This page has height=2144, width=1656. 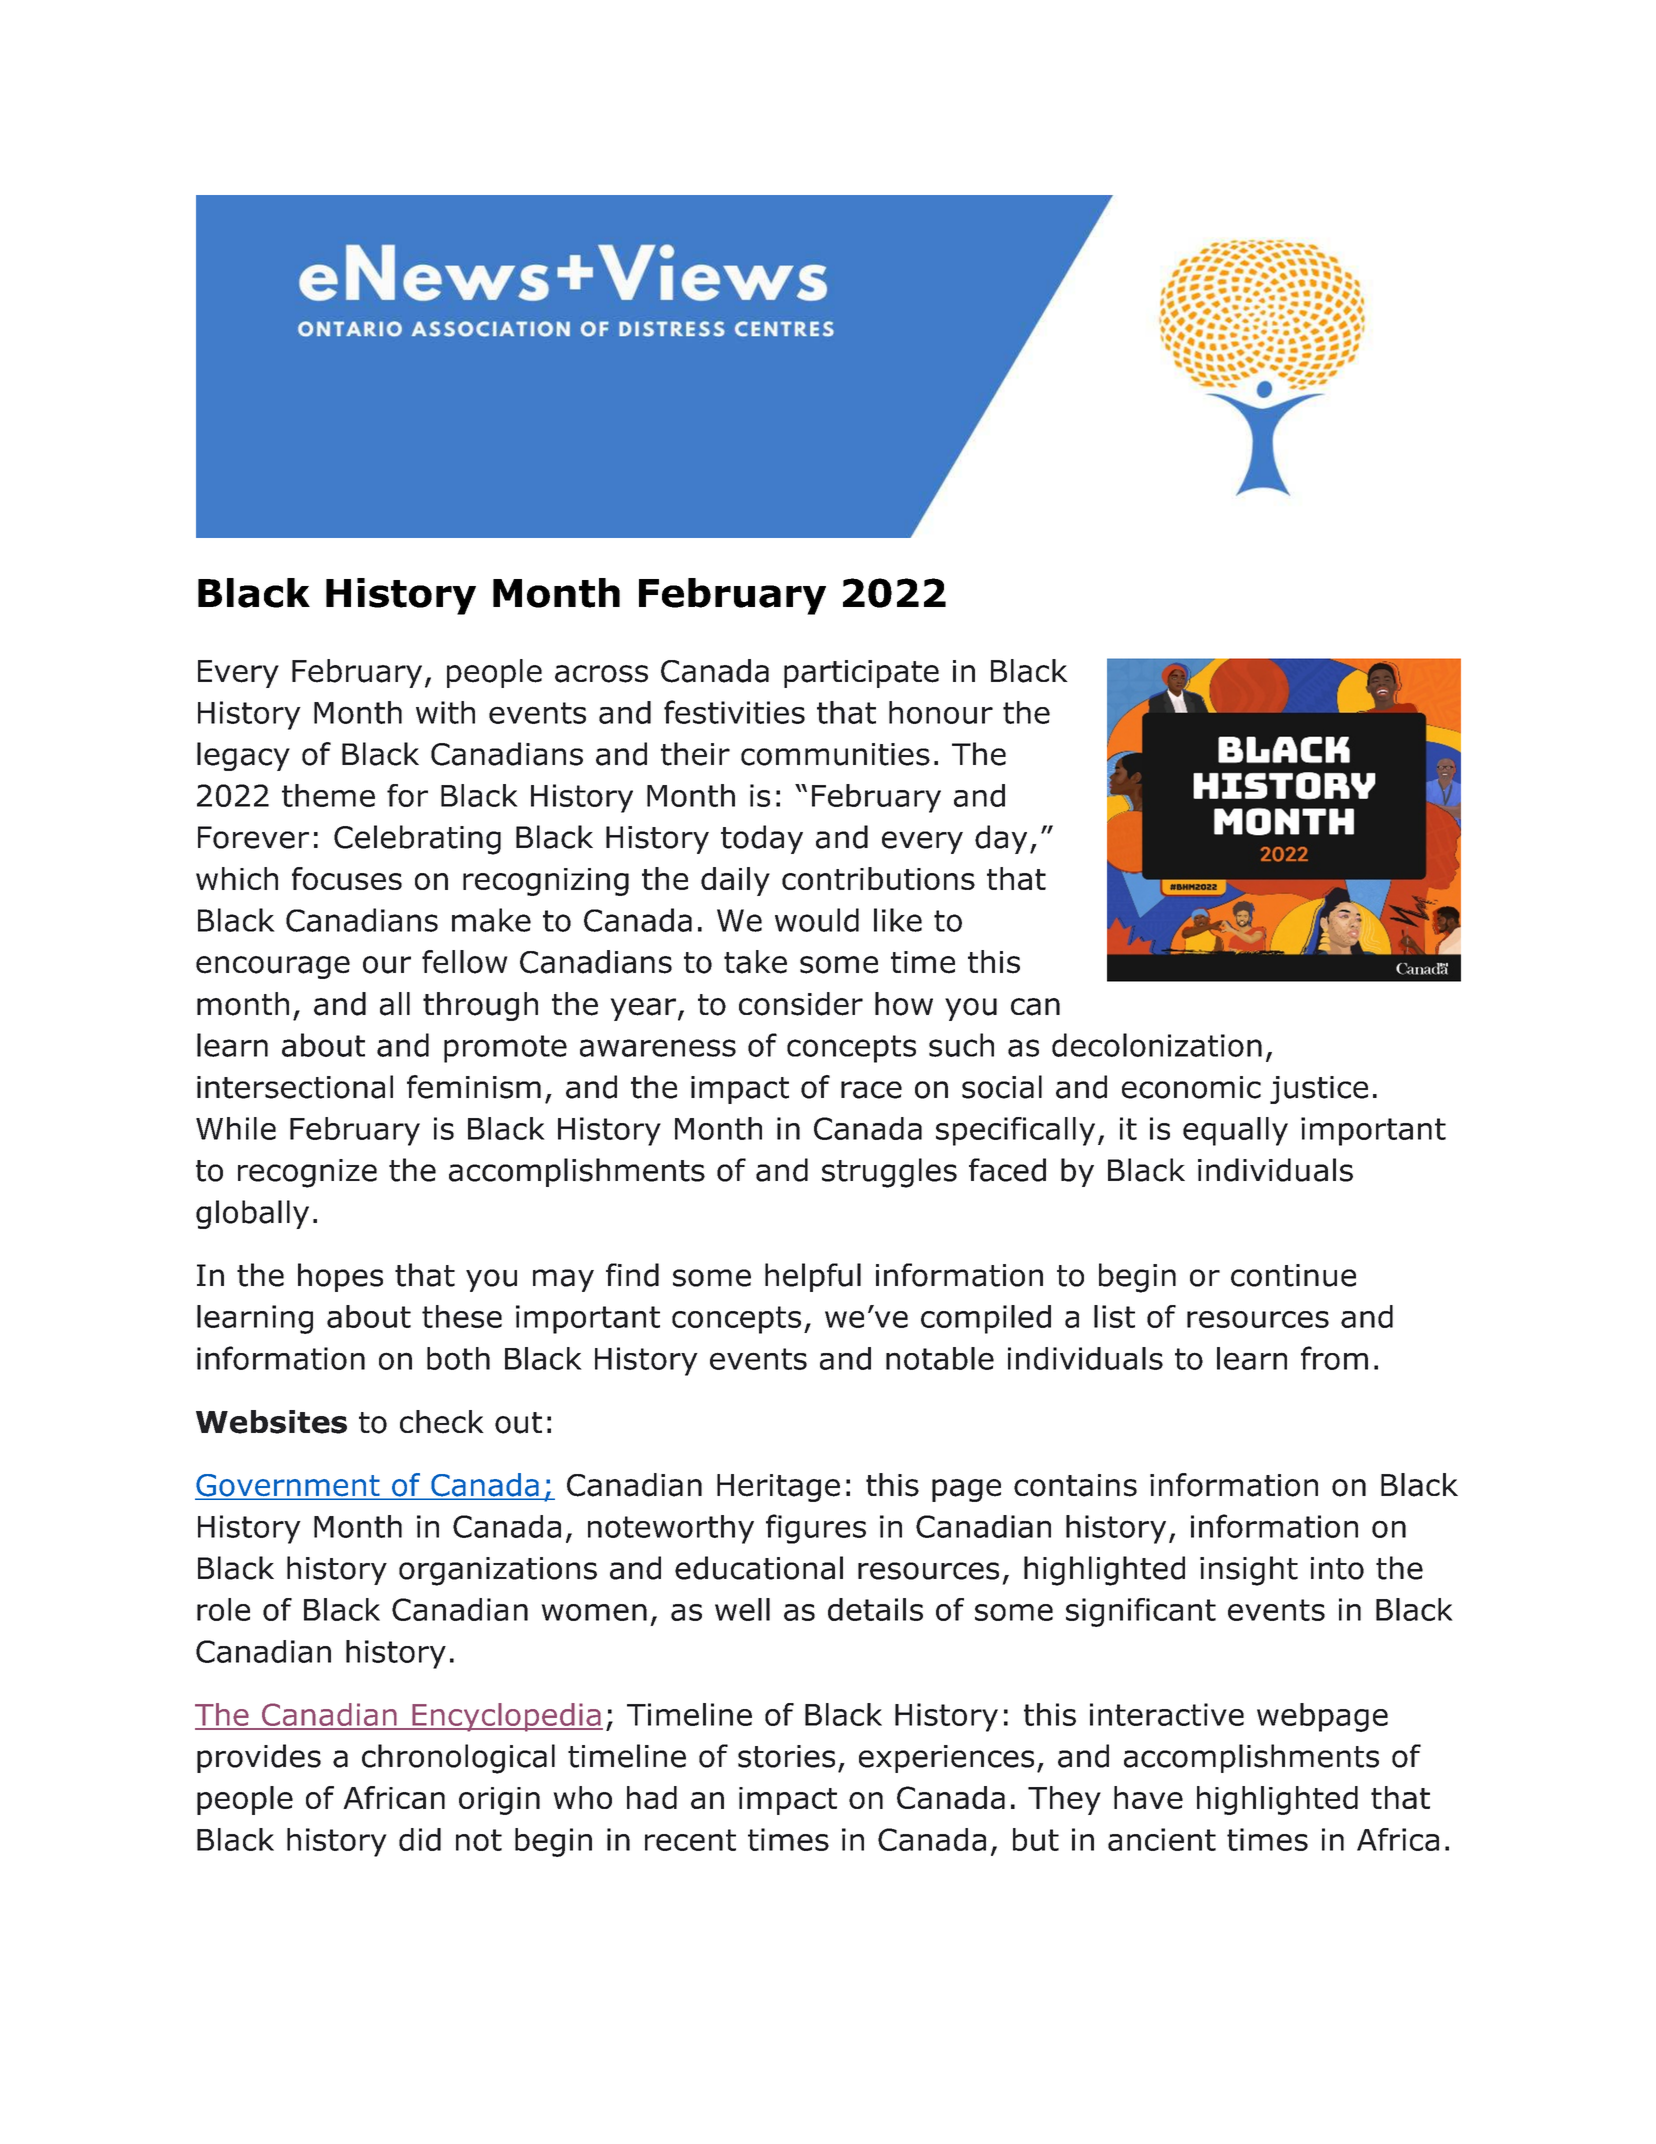 What do you see at coordinates (786, 1756) in the page?
I see `stories` at bounding box center [786, 1756].
